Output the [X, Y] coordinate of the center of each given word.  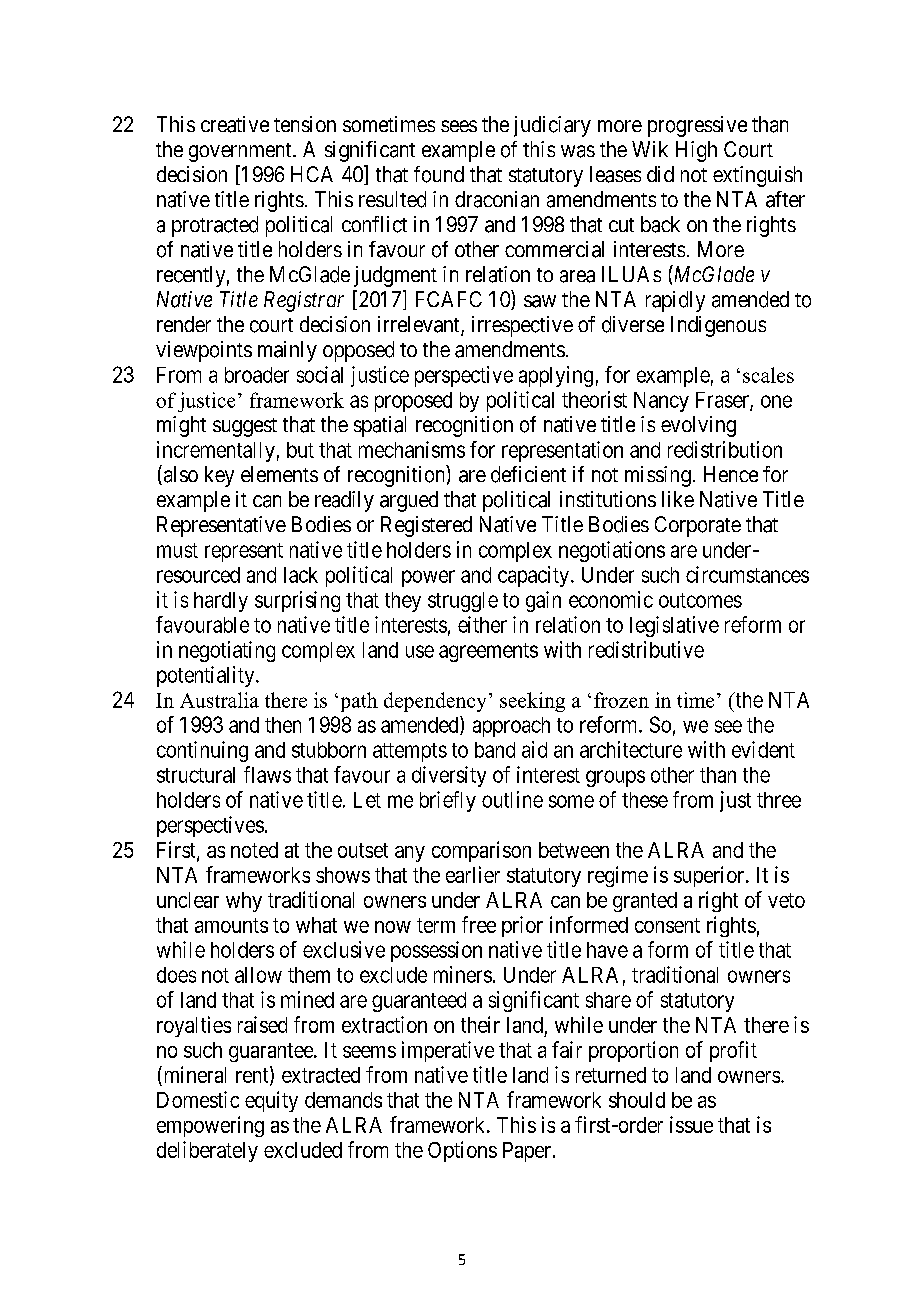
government [241, 152]
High [696, 151]
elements [279, 474]
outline [512, 799]
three [779, 800]
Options [462, 1151]
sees [459, 126]
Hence [731, 474]
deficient [528, 474]
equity [271, 1101]
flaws [267, 774]
